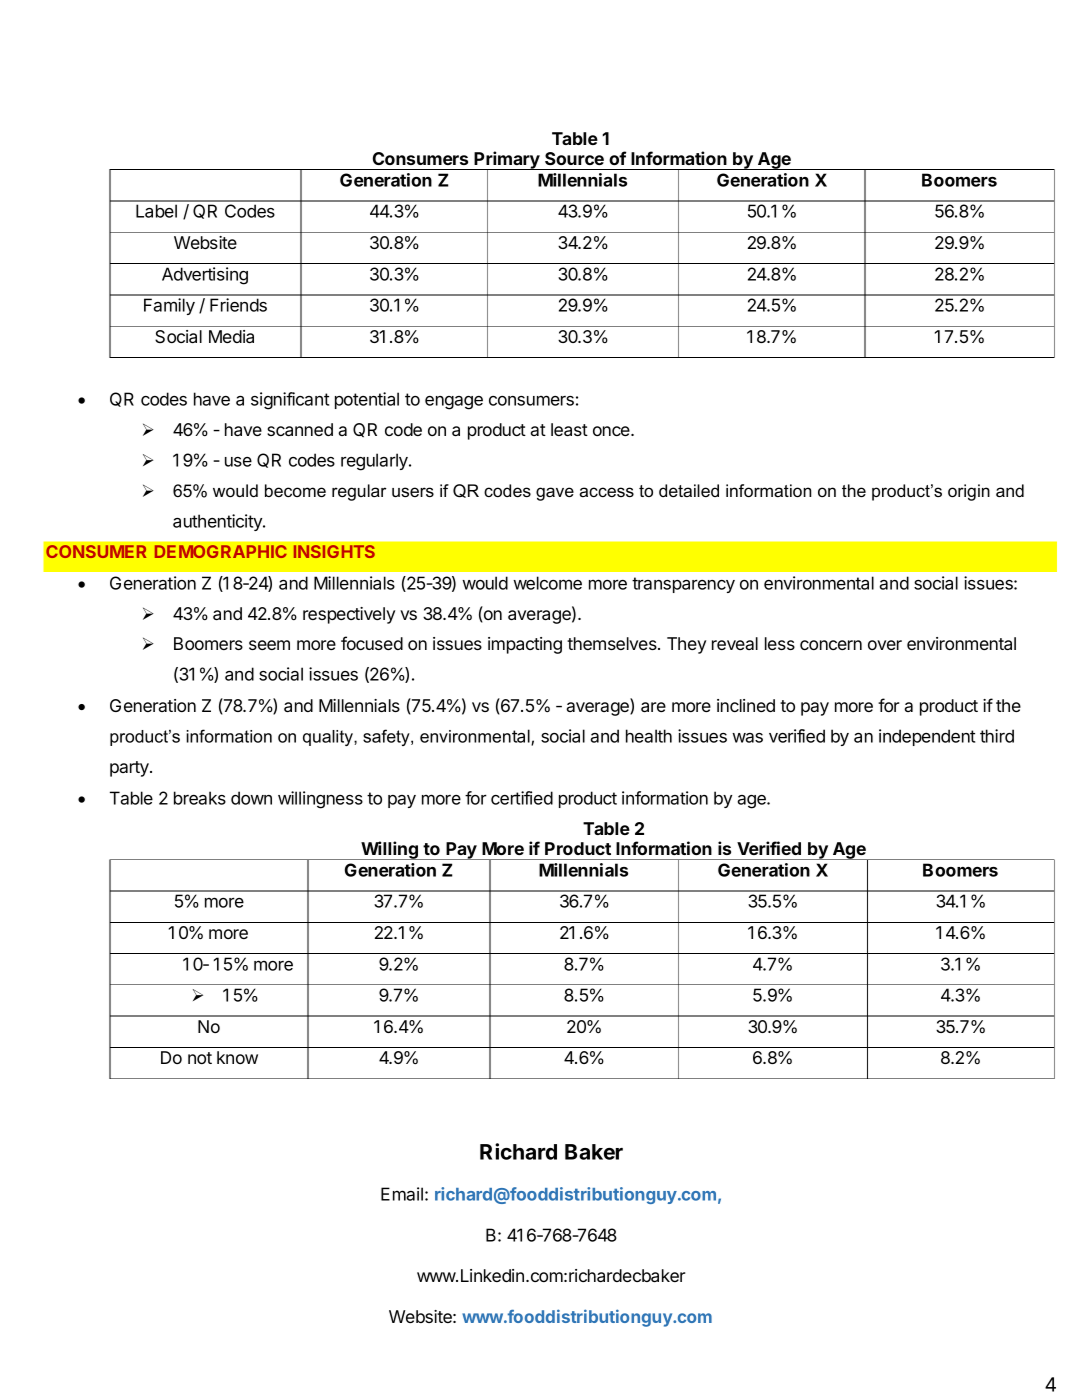  Describe the element at coordinates (269, 645) in the screenshot. I see `seem` at that location.
